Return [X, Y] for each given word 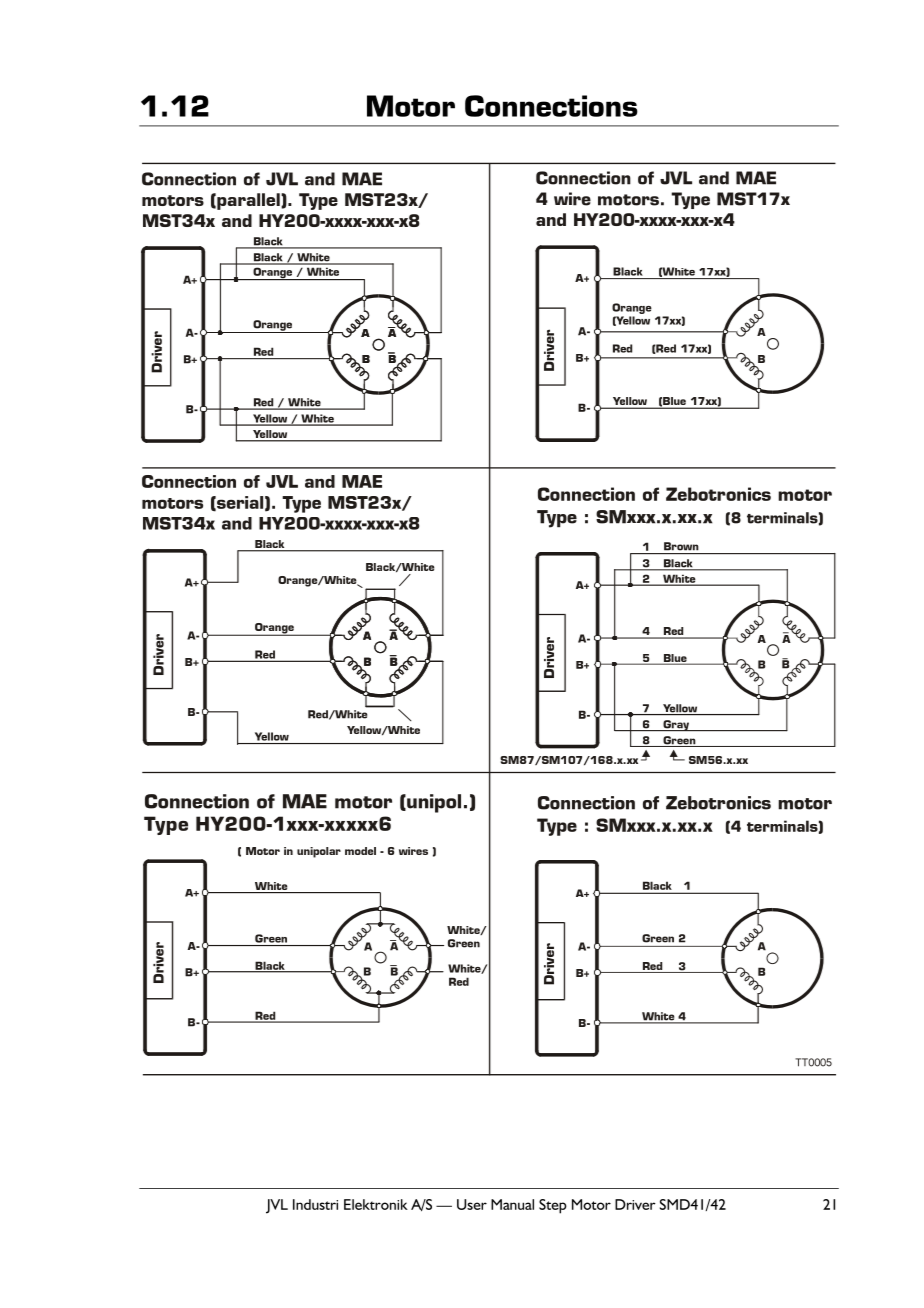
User [472, 1204]
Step [553, 1206]
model [360, 851]
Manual [512, 1204]
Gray [676, 725]
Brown [681, 546]
